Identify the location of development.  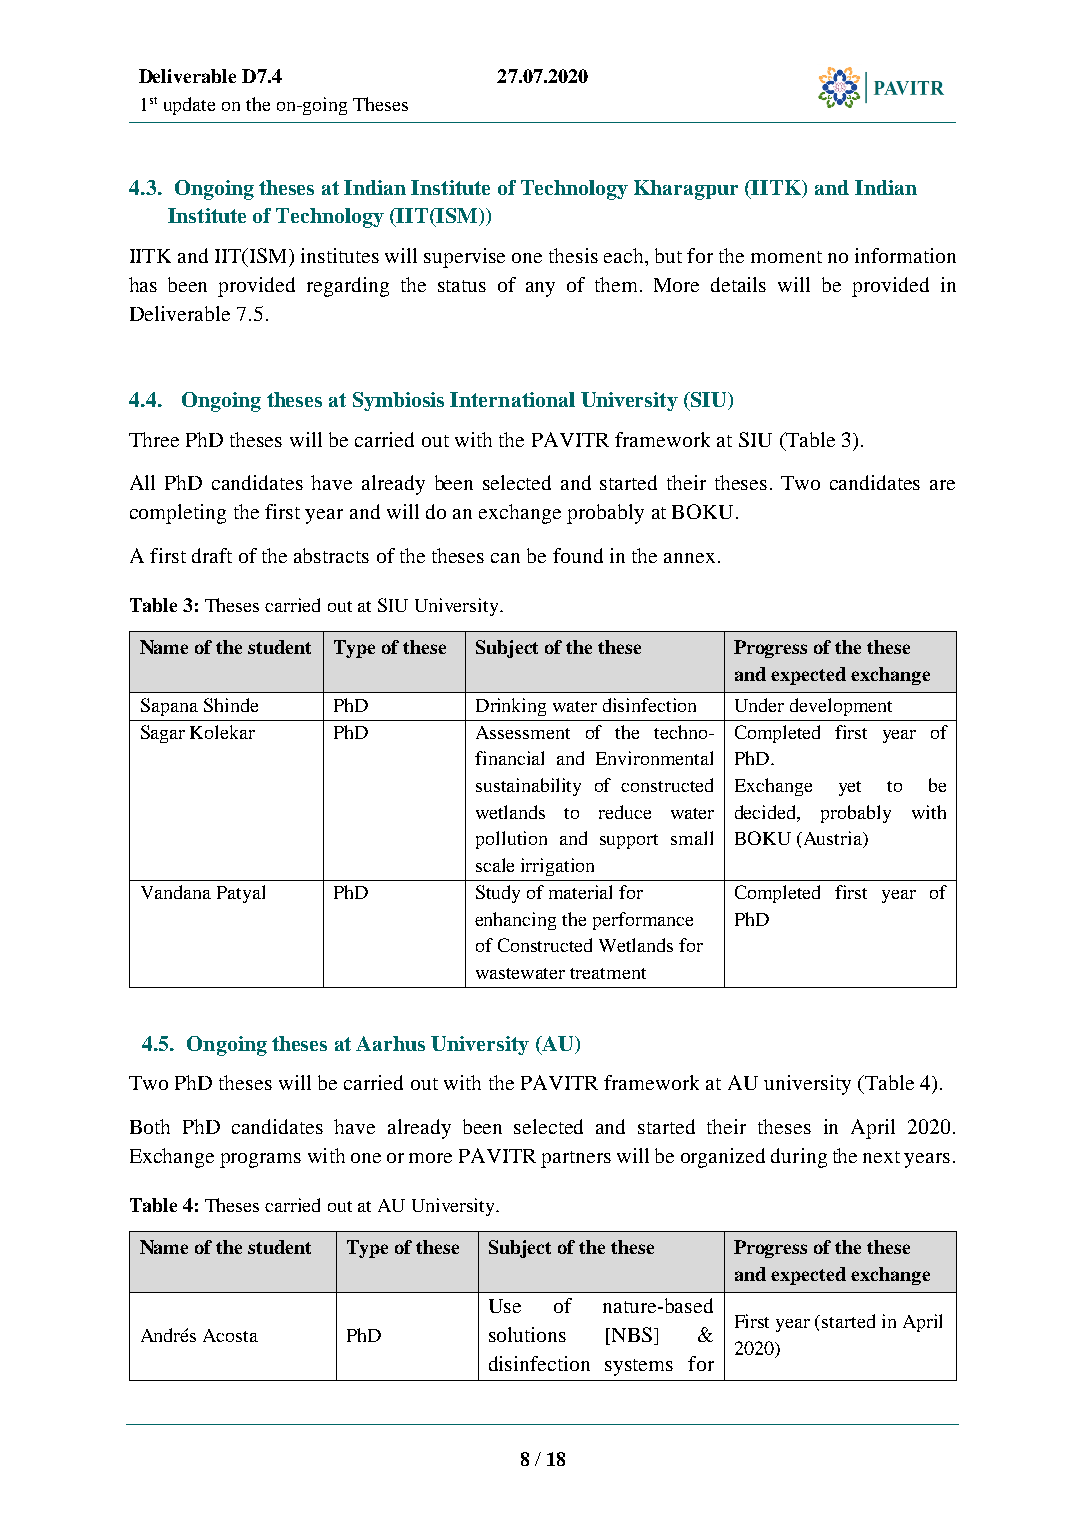
(841, 707).
